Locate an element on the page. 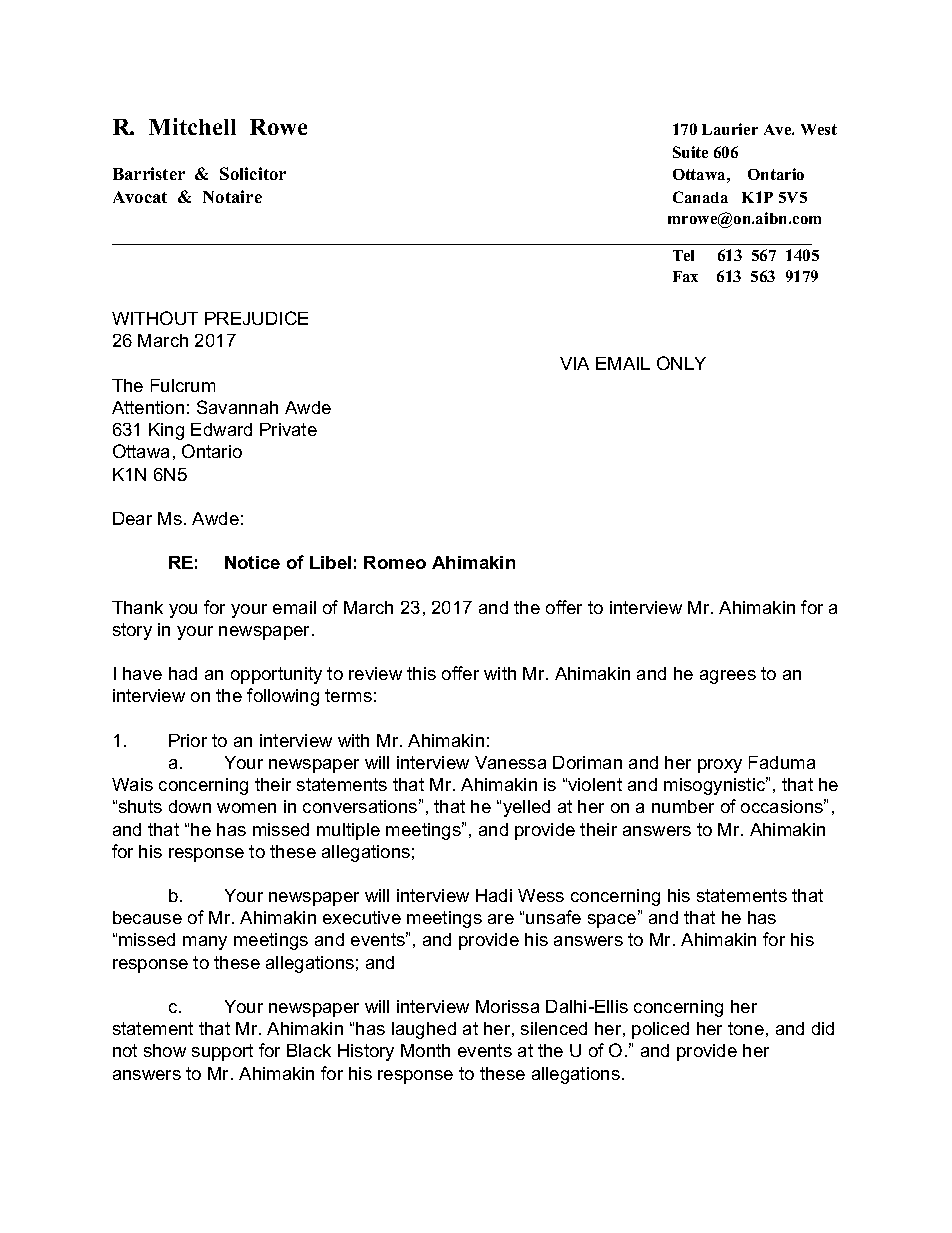 The width and height of the image is (952, 1233). Suite is located at coordinates (690, 152).
